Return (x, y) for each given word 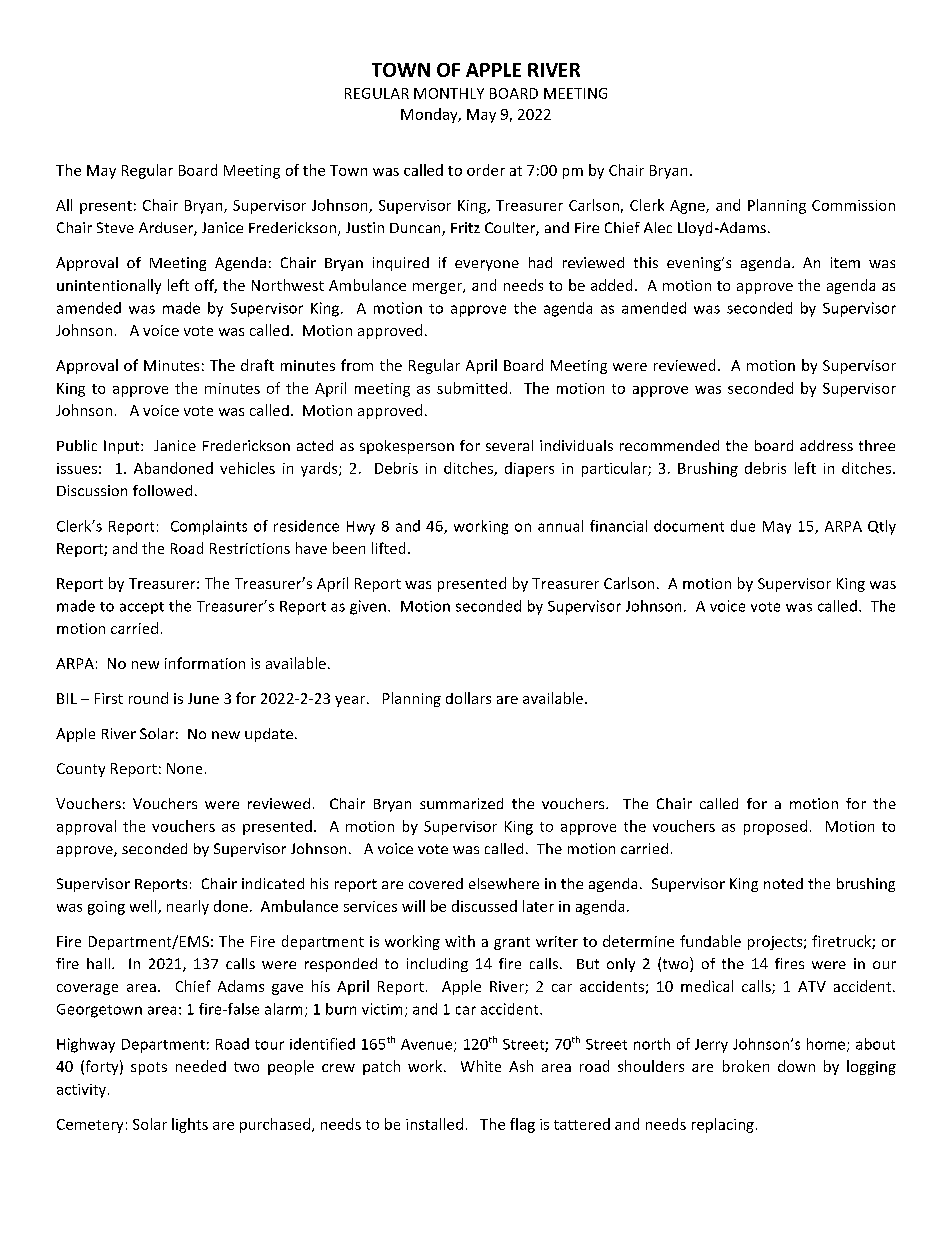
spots (149, 1068)
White (481, 1066)
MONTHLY (449, 93)
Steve (115, 227)
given (368, 607)
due (743, 526)
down (796, 1066)
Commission (853, 205)
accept (142, 608)
